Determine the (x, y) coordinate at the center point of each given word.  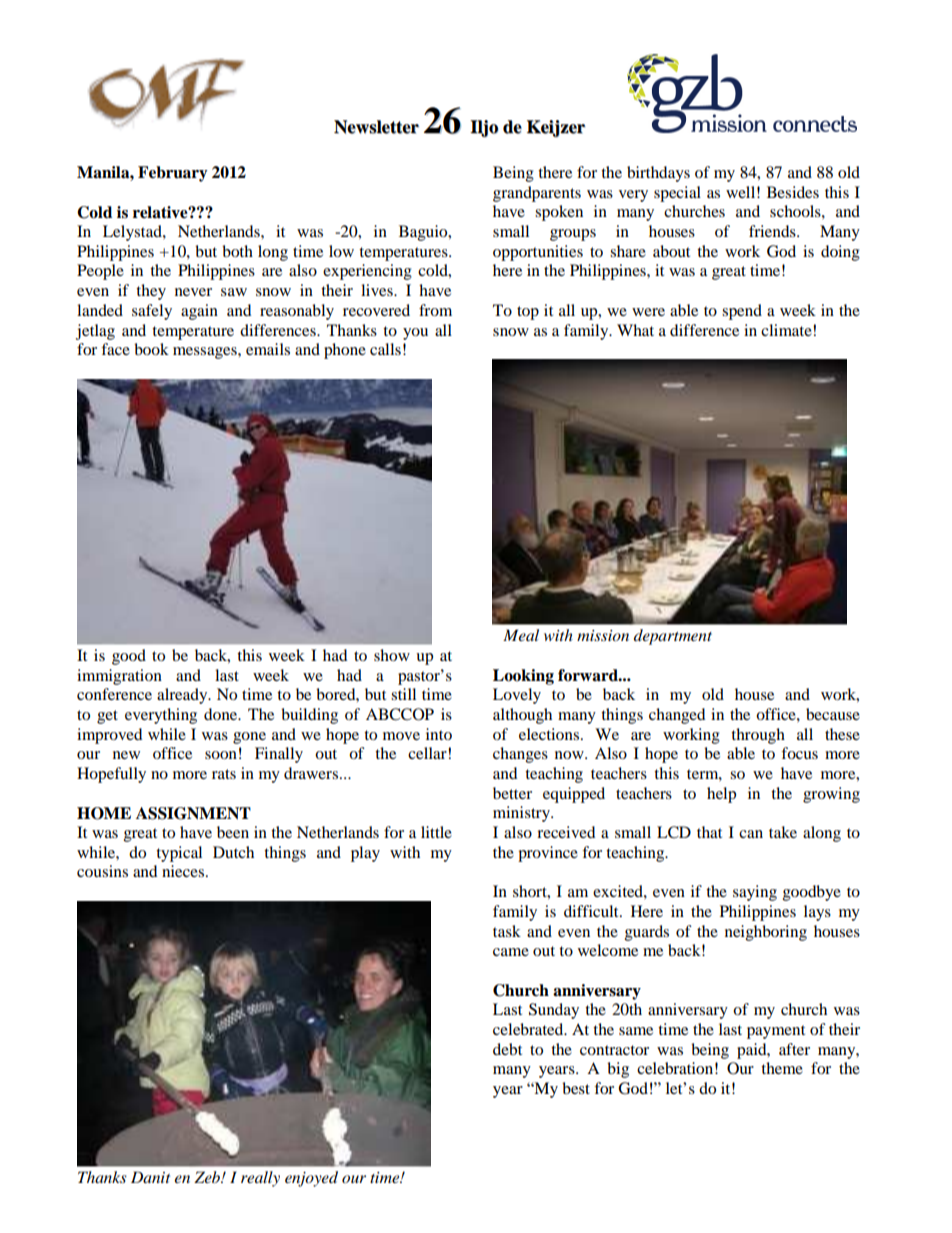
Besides (793, 192)
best (576, 1088)
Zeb (208, 1177)
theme (782, 1068)
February (173, 174)
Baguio (424, 233)
